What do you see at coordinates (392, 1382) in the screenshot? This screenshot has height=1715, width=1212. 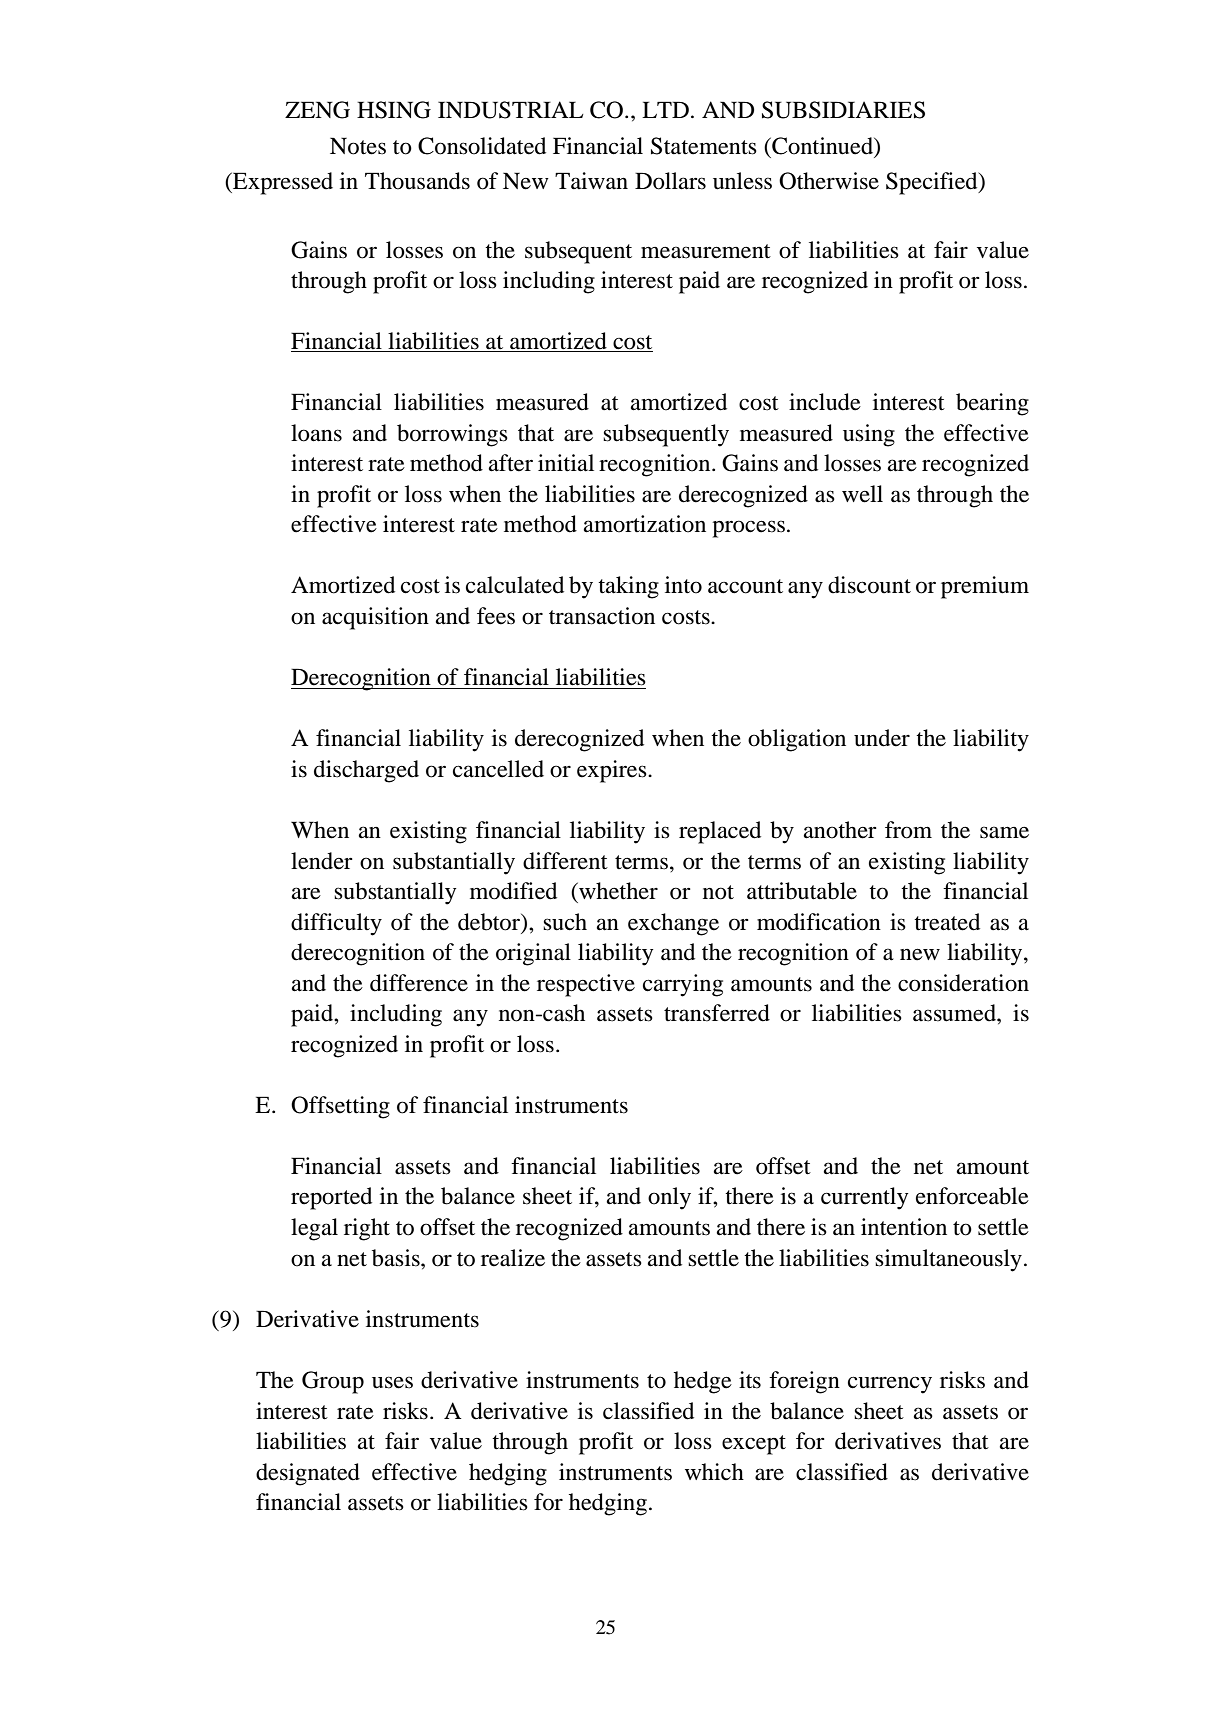 I see `uses` at bounding box center [392, 1382].
